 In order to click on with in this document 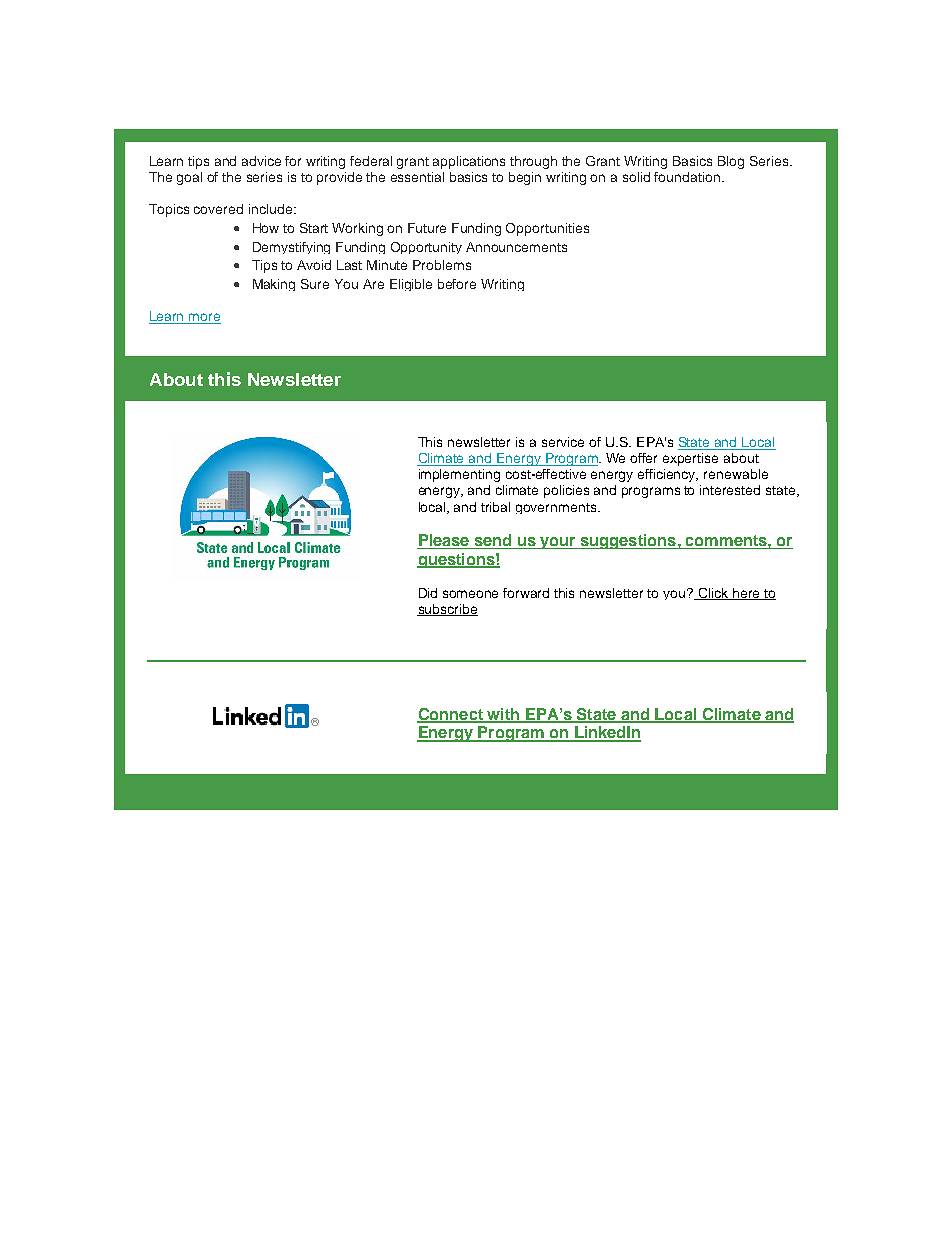, I will do `click(503, 715)`.
